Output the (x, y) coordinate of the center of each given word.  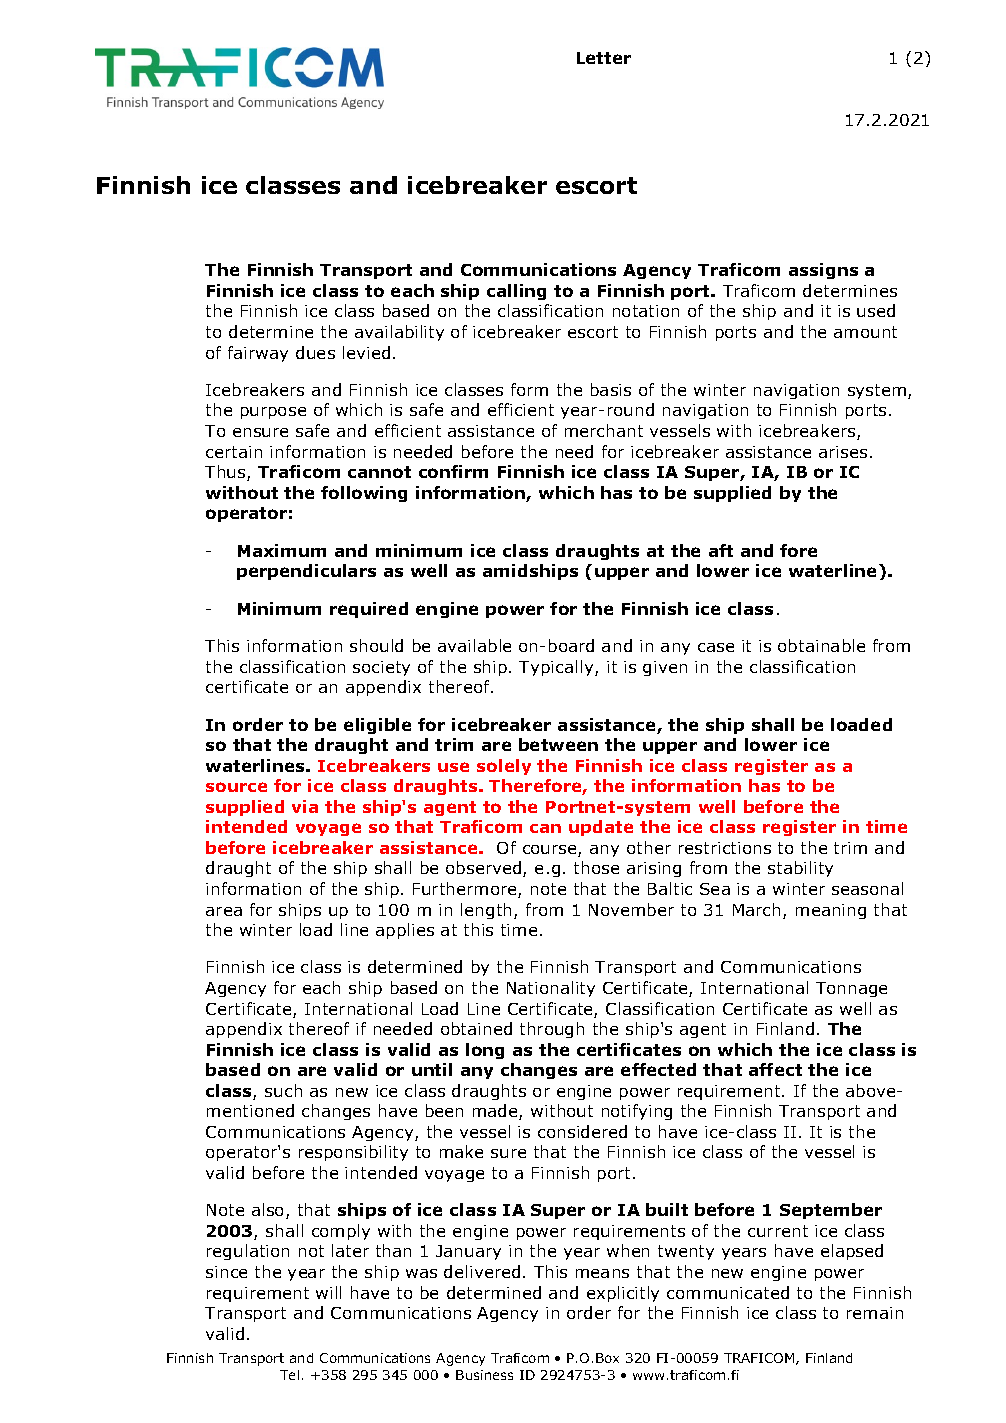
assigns (823, 271)
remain (875, 1313)
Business (484, 1375)
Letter (604, 58)
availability (399, 333)
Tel (289, 1375)
